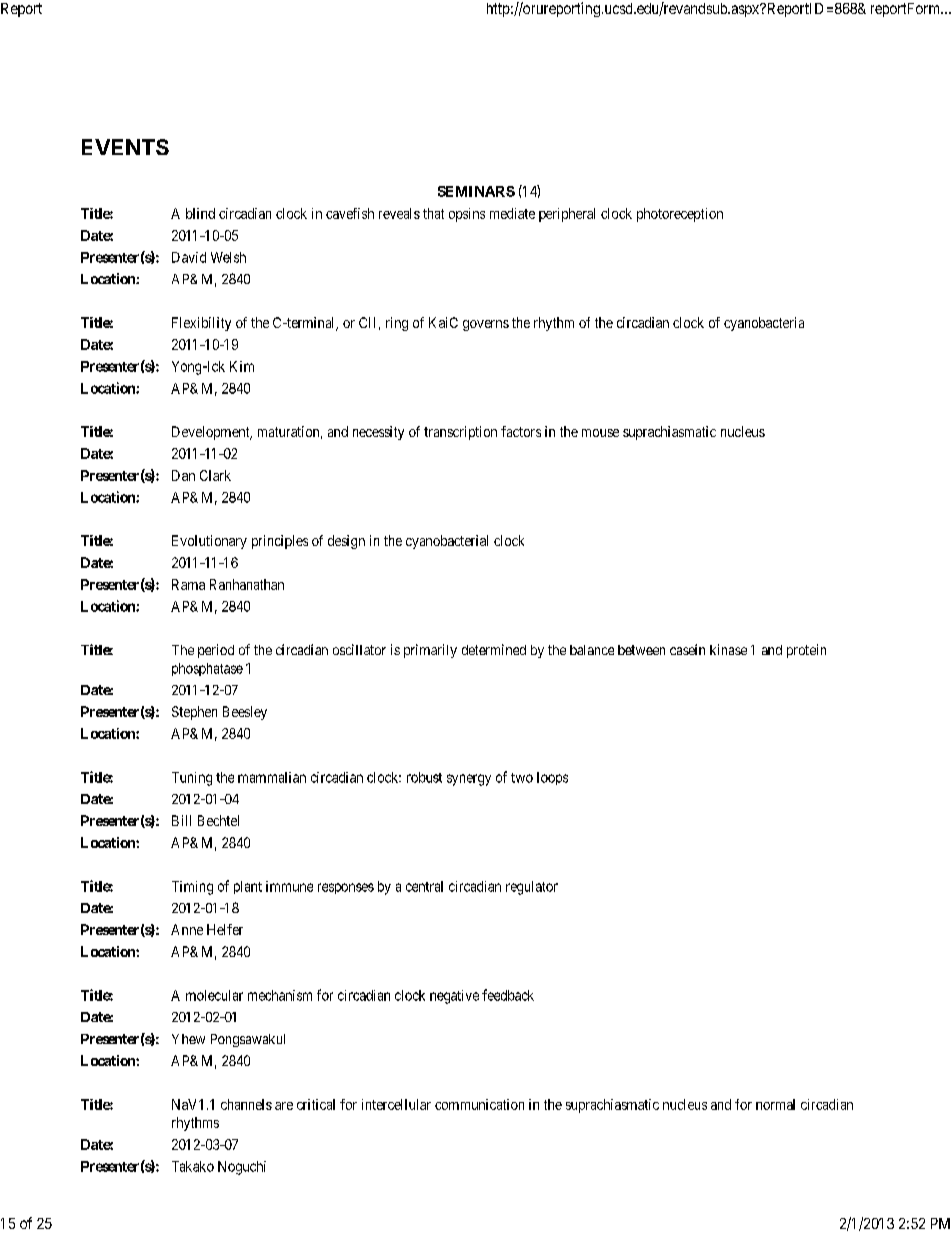 This document has height=1233, width=952. What do you see at coordinates (192, 779) in the document?
I see `Tuning` at bounding box center [192, 779].
